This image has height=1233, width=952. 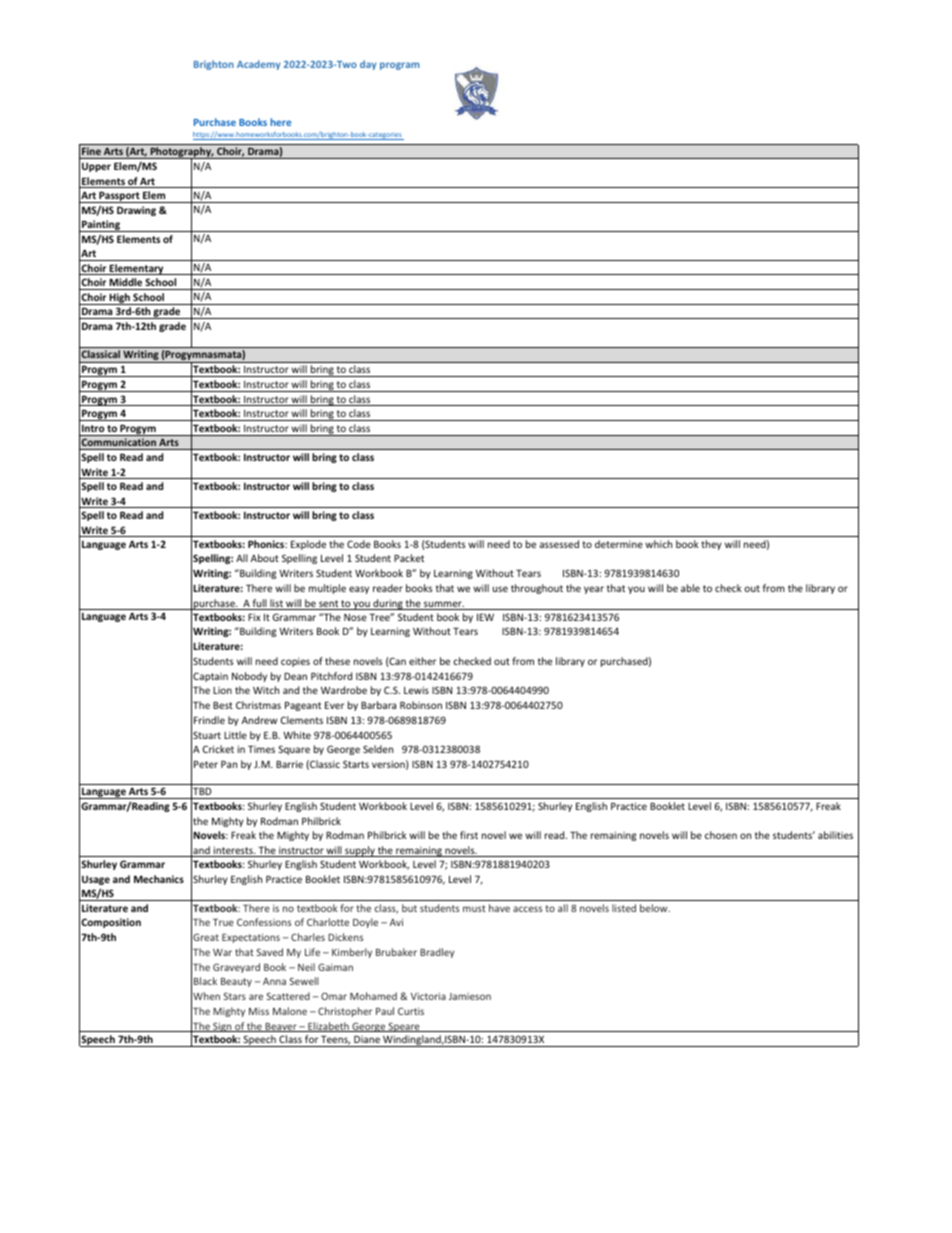 What do you see at coordinates (409, 558) in the image?
I see `Packet` at bounding box center [409, 558].
